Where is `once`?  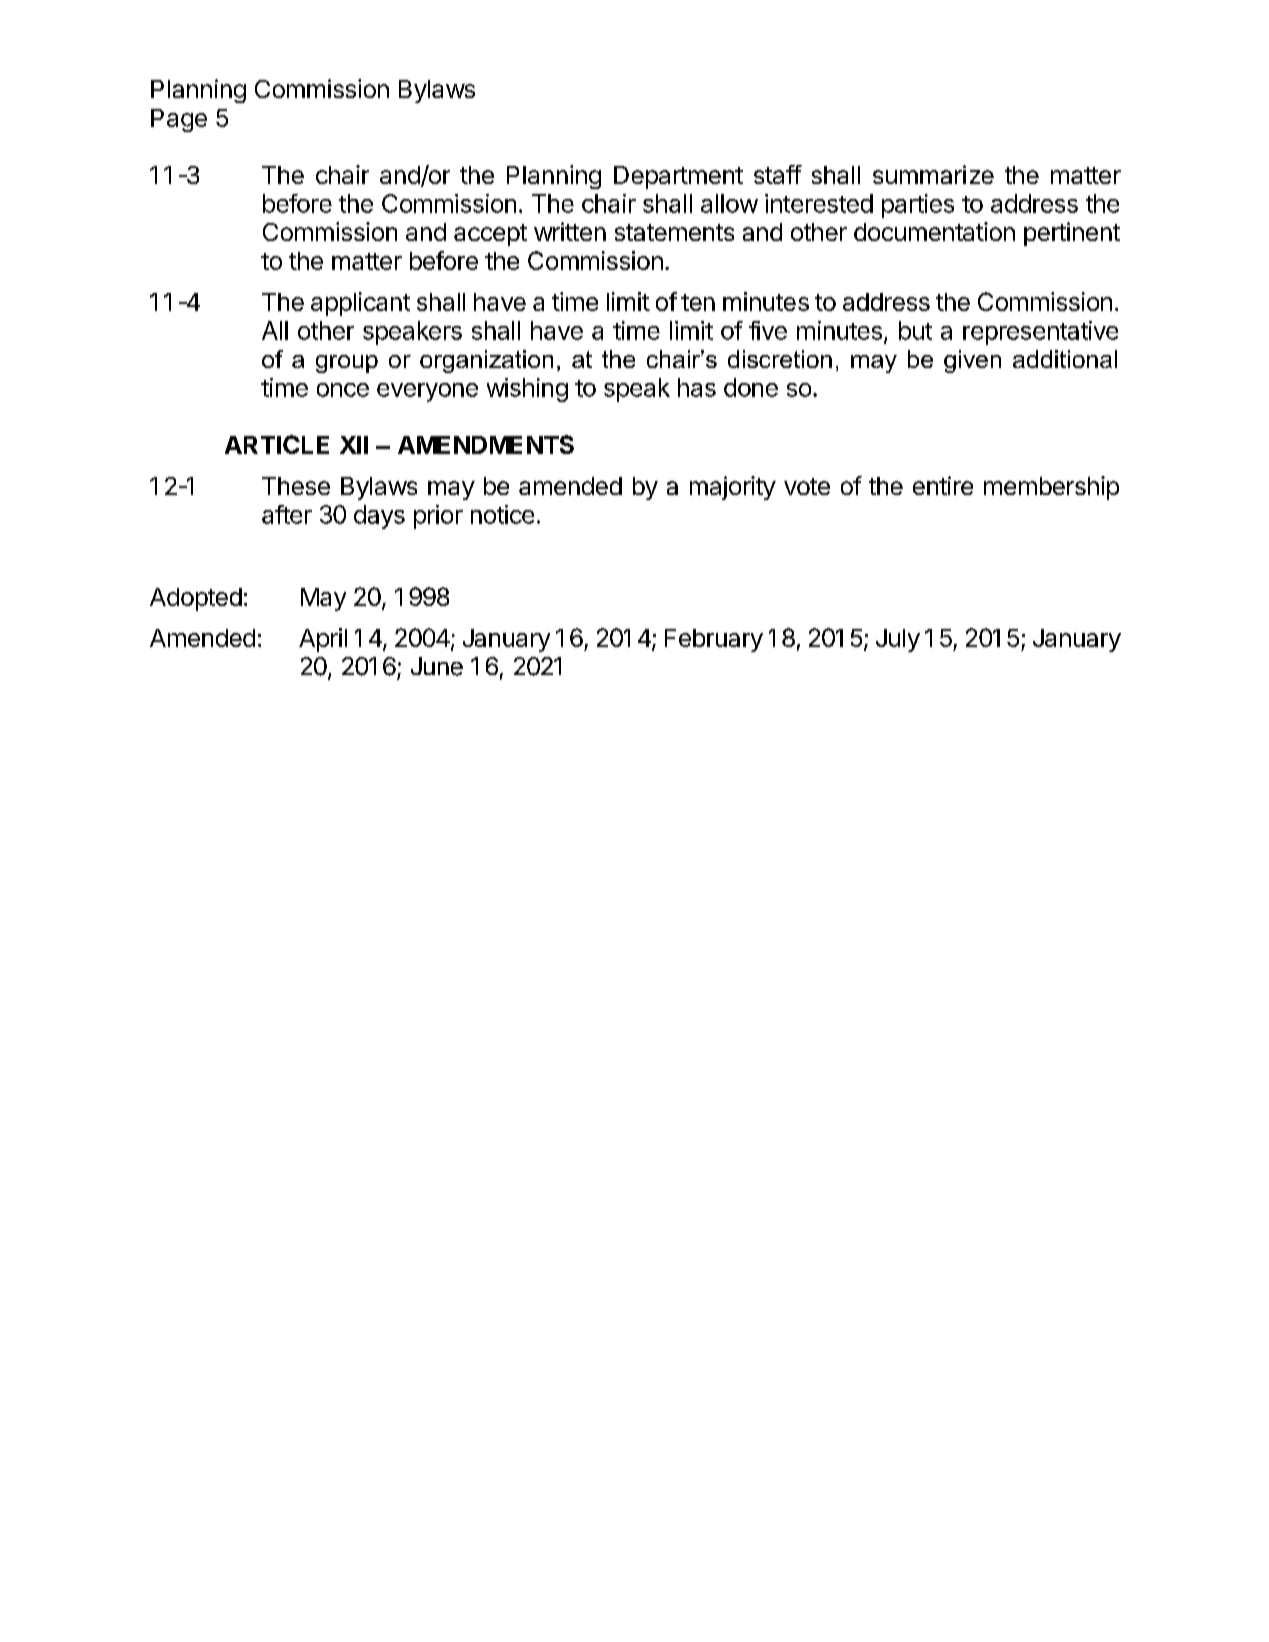
once is located at coordinates (343, 390).
